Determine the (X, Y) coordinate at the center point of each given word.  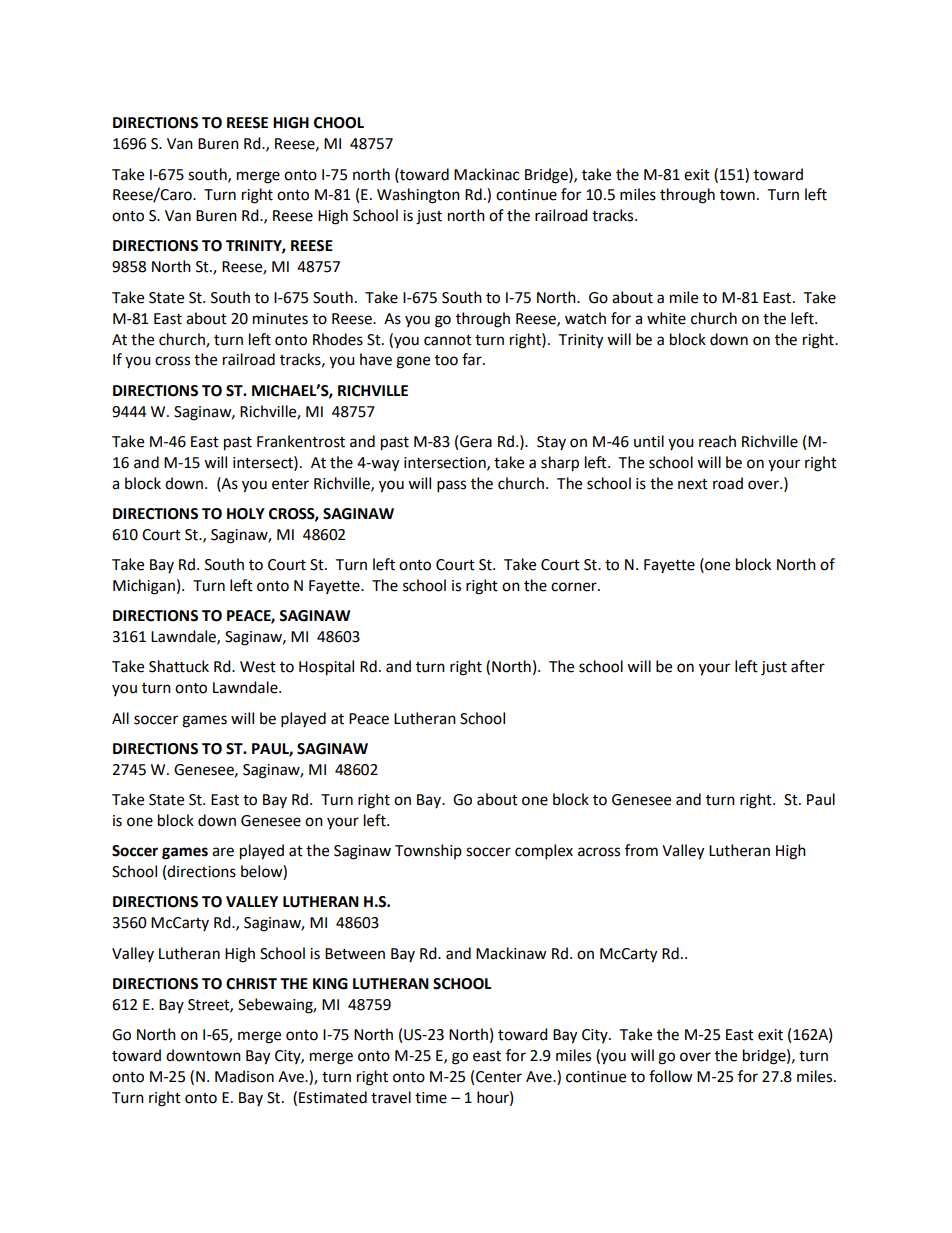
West (258, 667)
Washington (418, 196)
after (808, 666)
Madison (244, 1076)
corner (575, 587)
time (431, 1098)
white (666, 318)
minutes (280, 319)
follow (671, 1076)
